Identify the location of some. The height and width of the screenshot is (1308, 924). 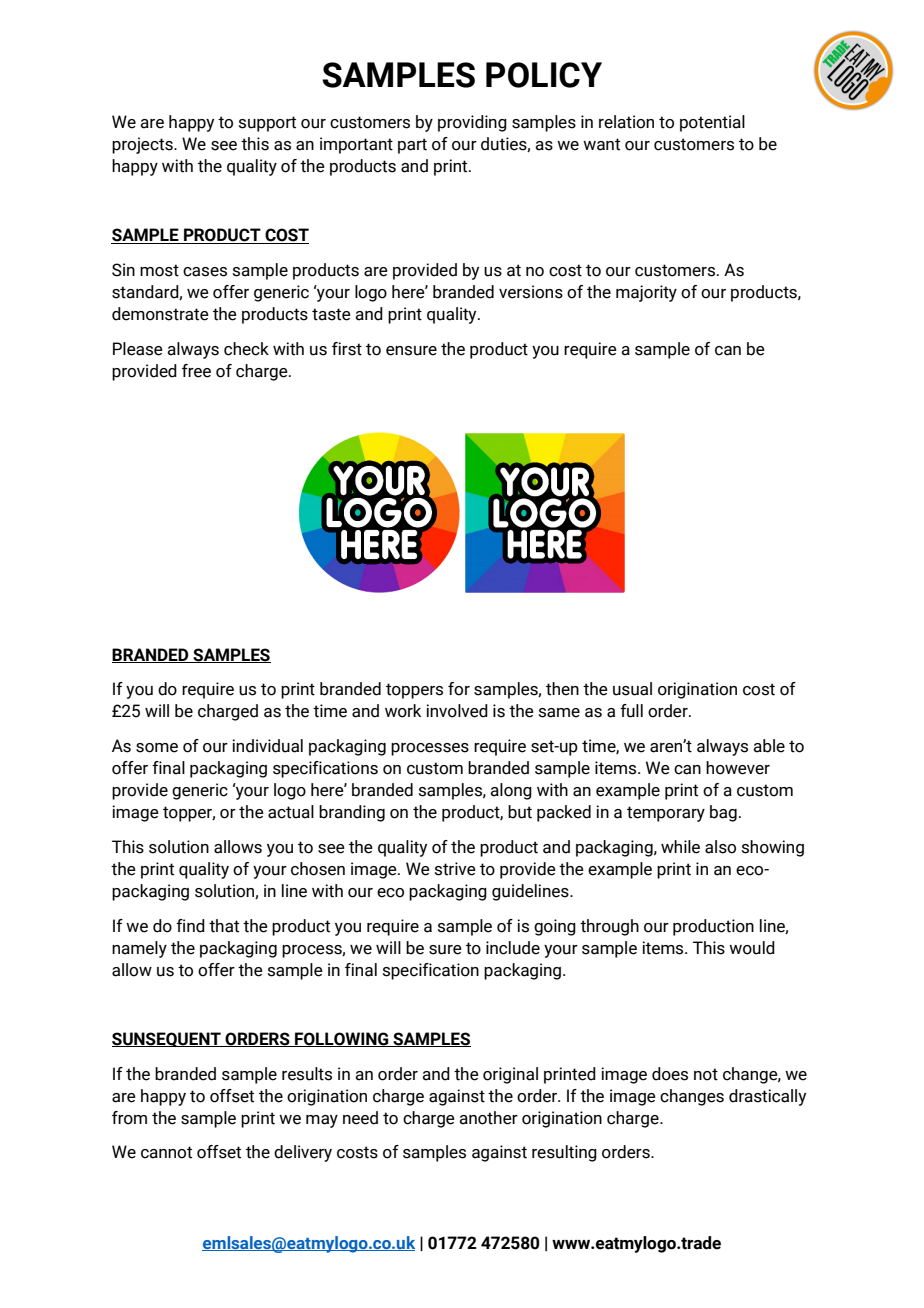
(157, 748).
